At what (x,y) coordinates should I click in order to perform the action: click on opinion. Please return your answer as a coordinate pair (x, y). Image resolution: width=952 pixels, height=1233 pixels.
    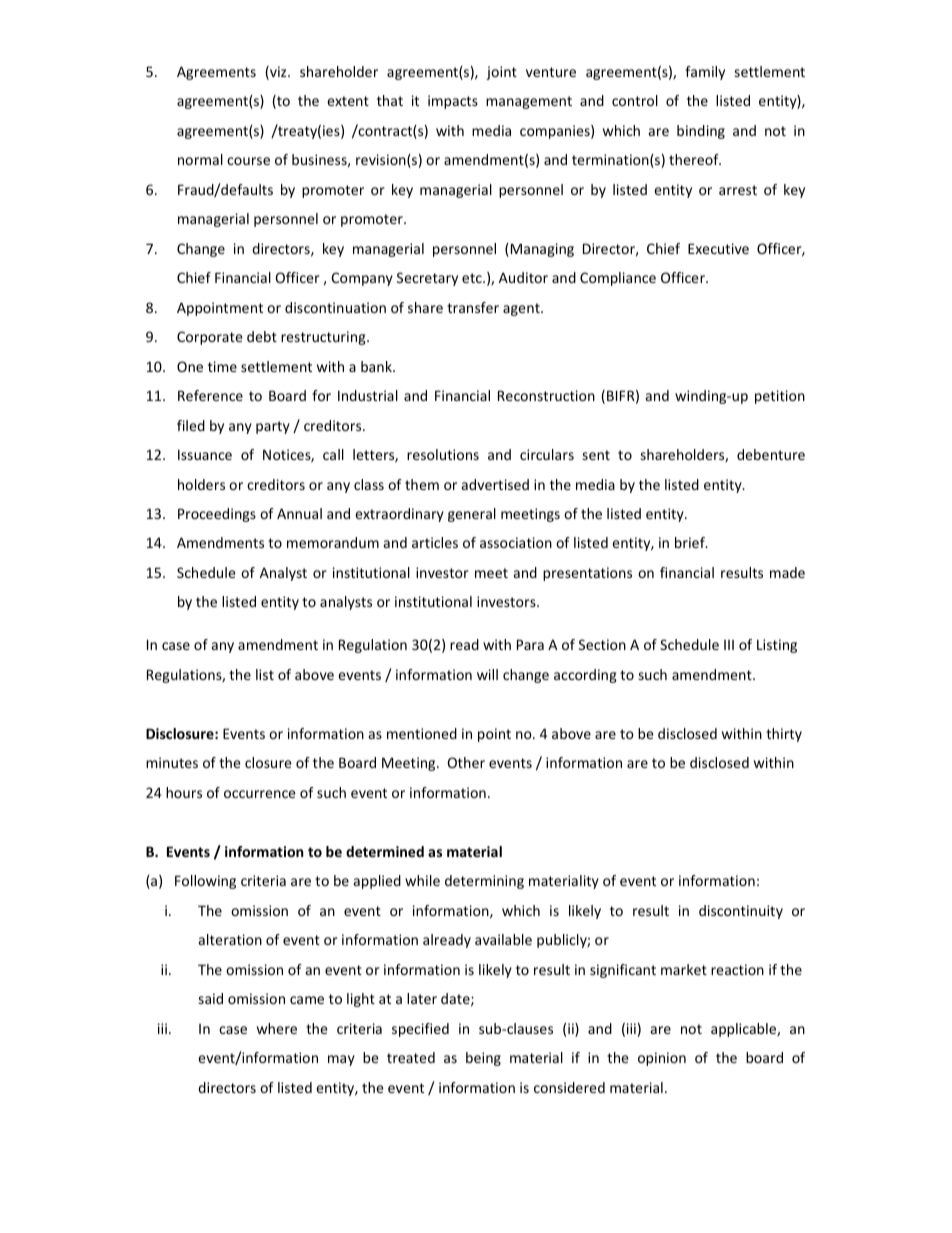
    Looking at the image, I should click on (662, 1059).
